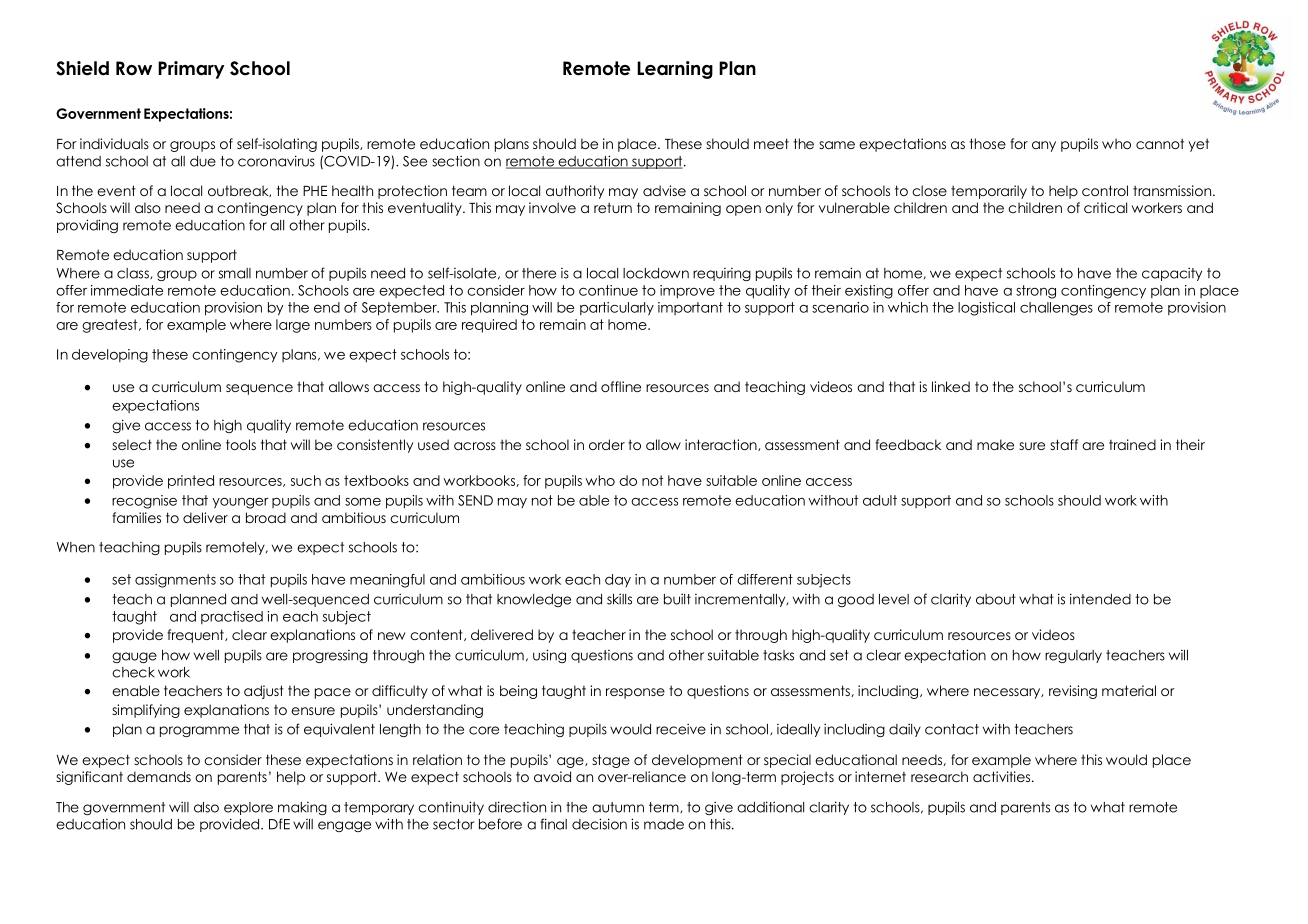 This image has height=924, width=1308. What do you see at coordinates (549, 656) in the image?
I see `using` at bounding box center [549, 656].
